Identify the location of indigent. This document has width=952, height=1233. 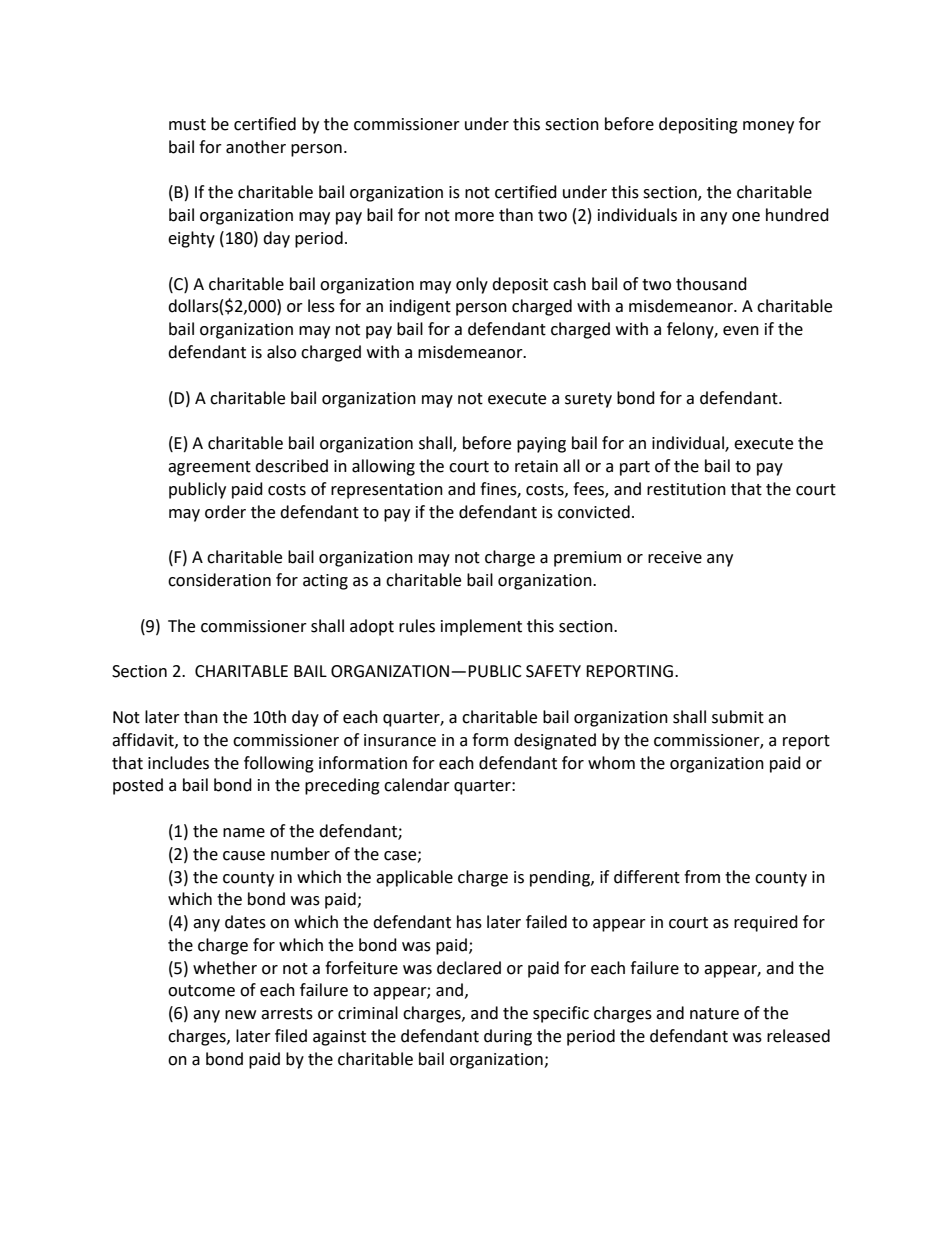
(420, 307).
